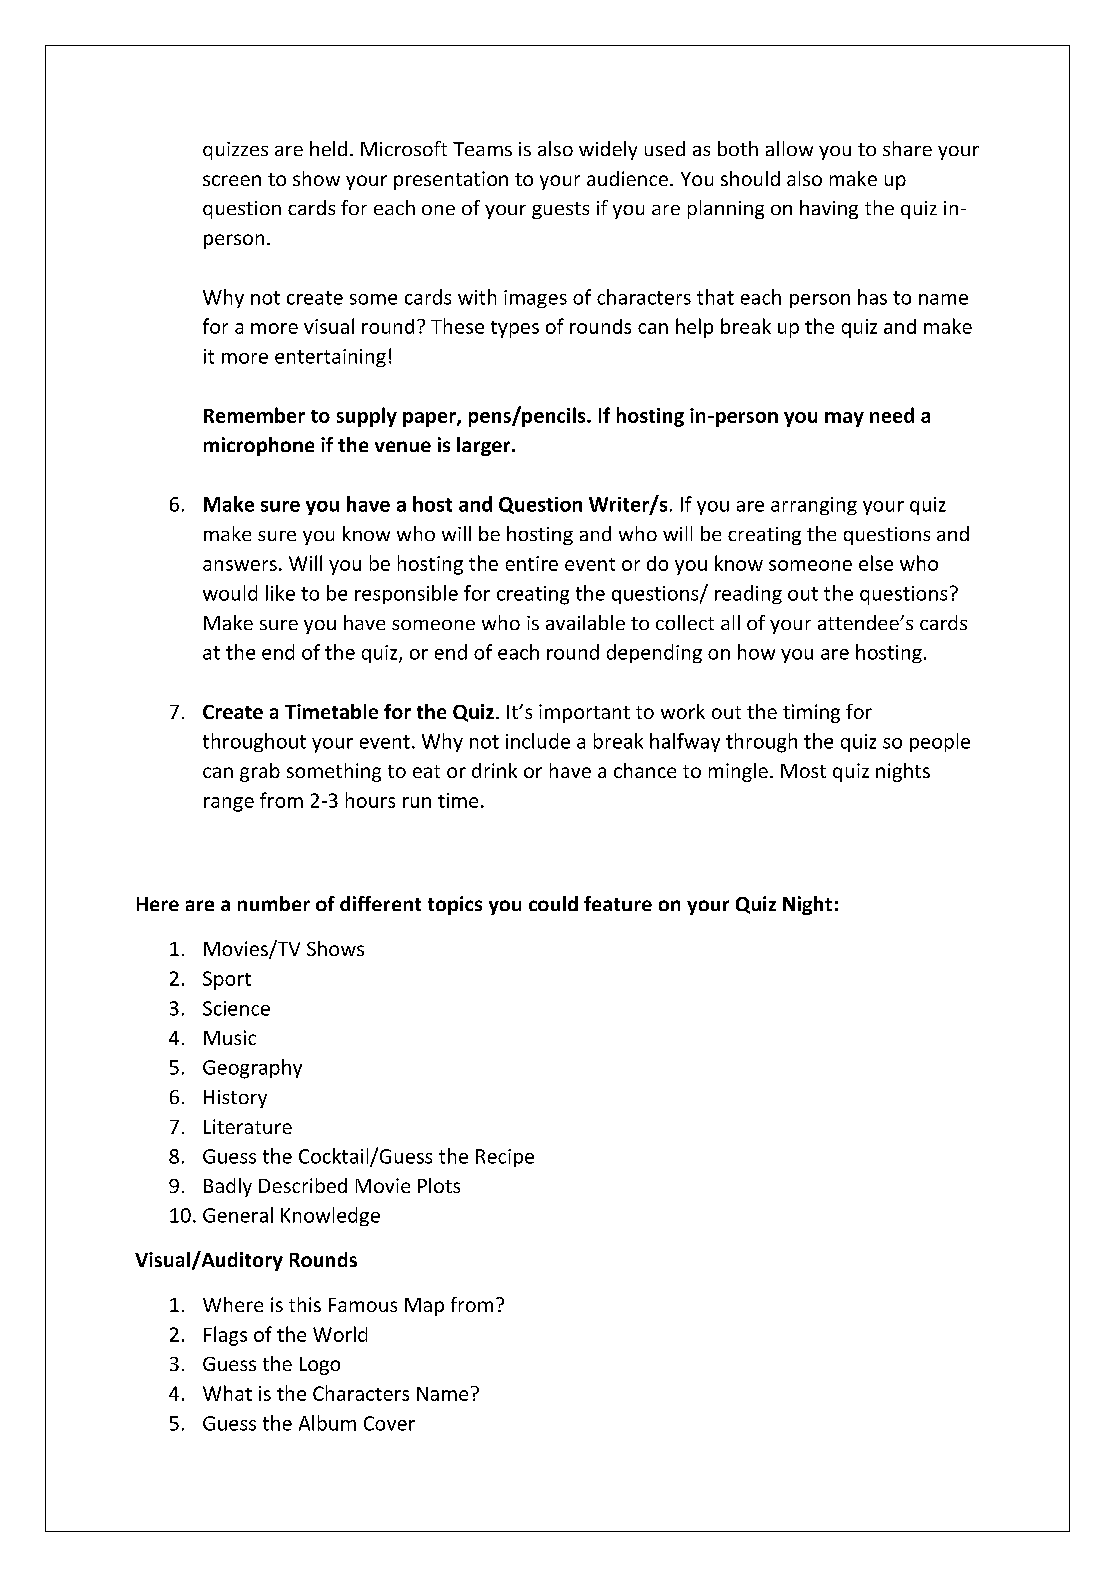 The image size is (1115, 1577). Describe the element at coordinates (320, 1366) in the screenshot. I see `Logo` at that location.
